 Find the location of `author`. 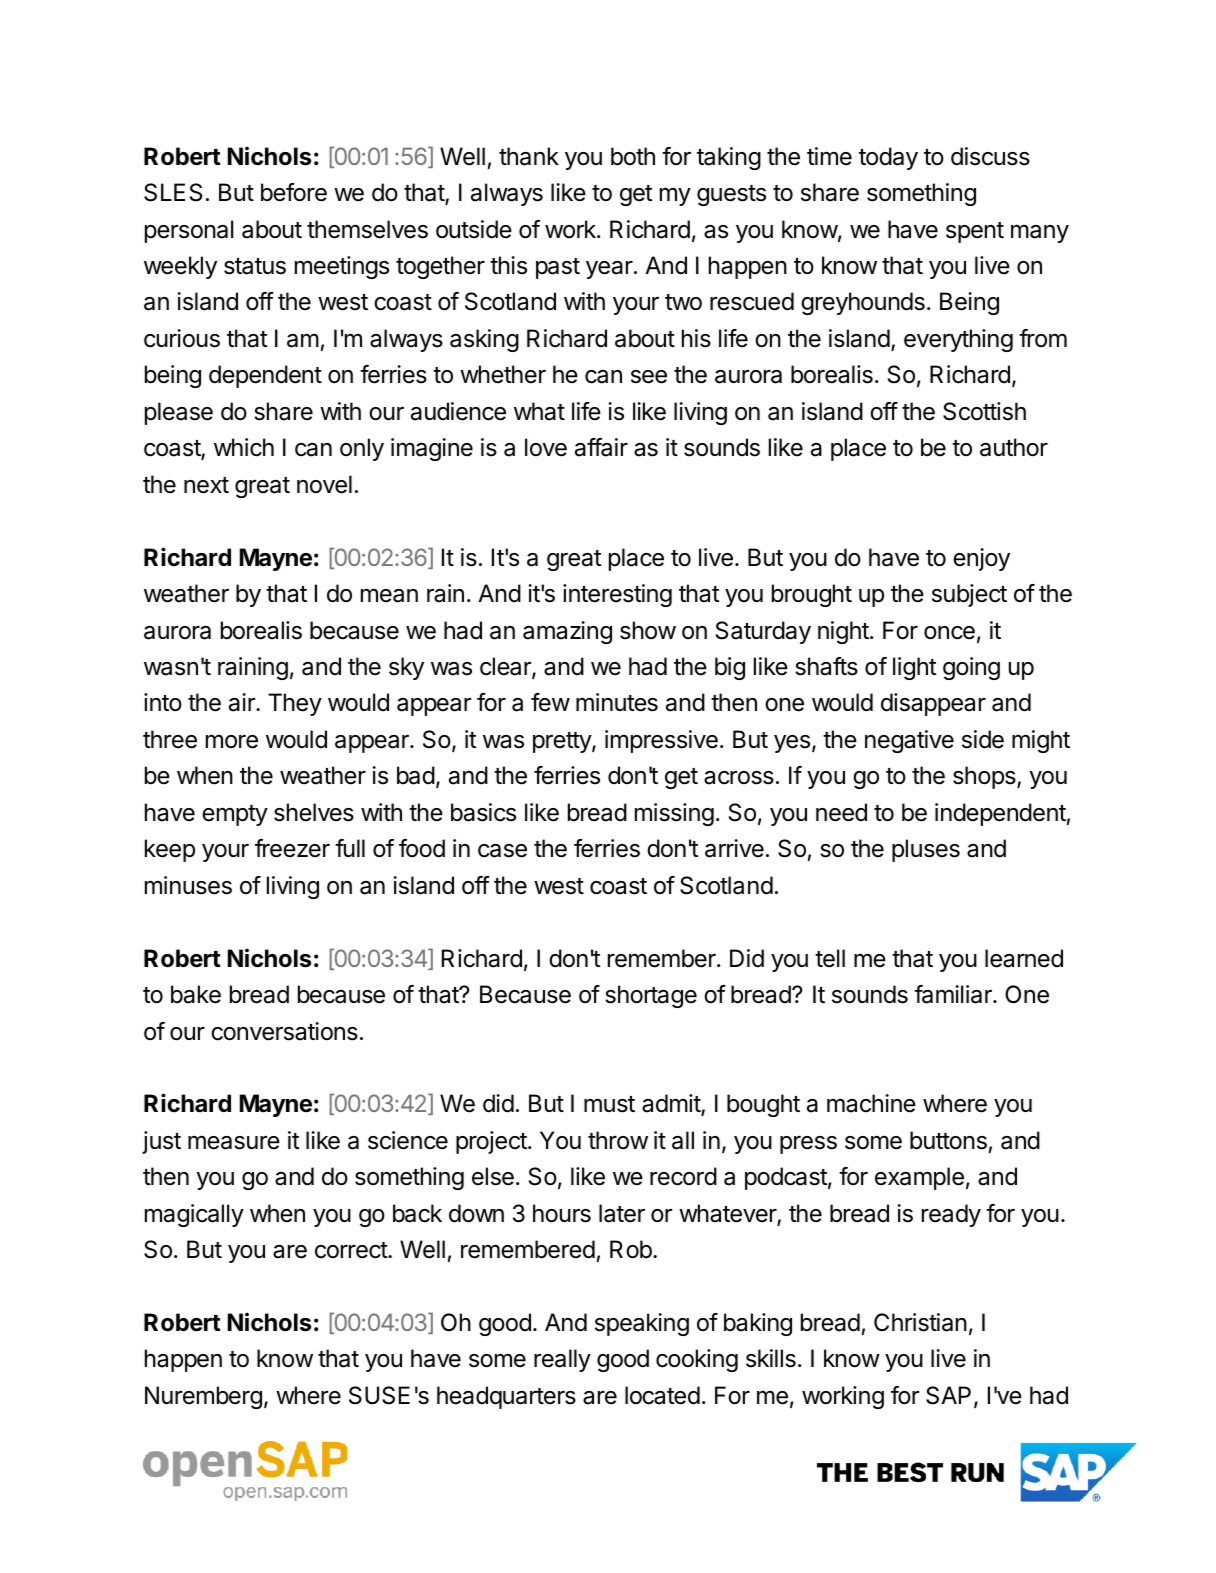

author is located at coordinates (1014, 447).
